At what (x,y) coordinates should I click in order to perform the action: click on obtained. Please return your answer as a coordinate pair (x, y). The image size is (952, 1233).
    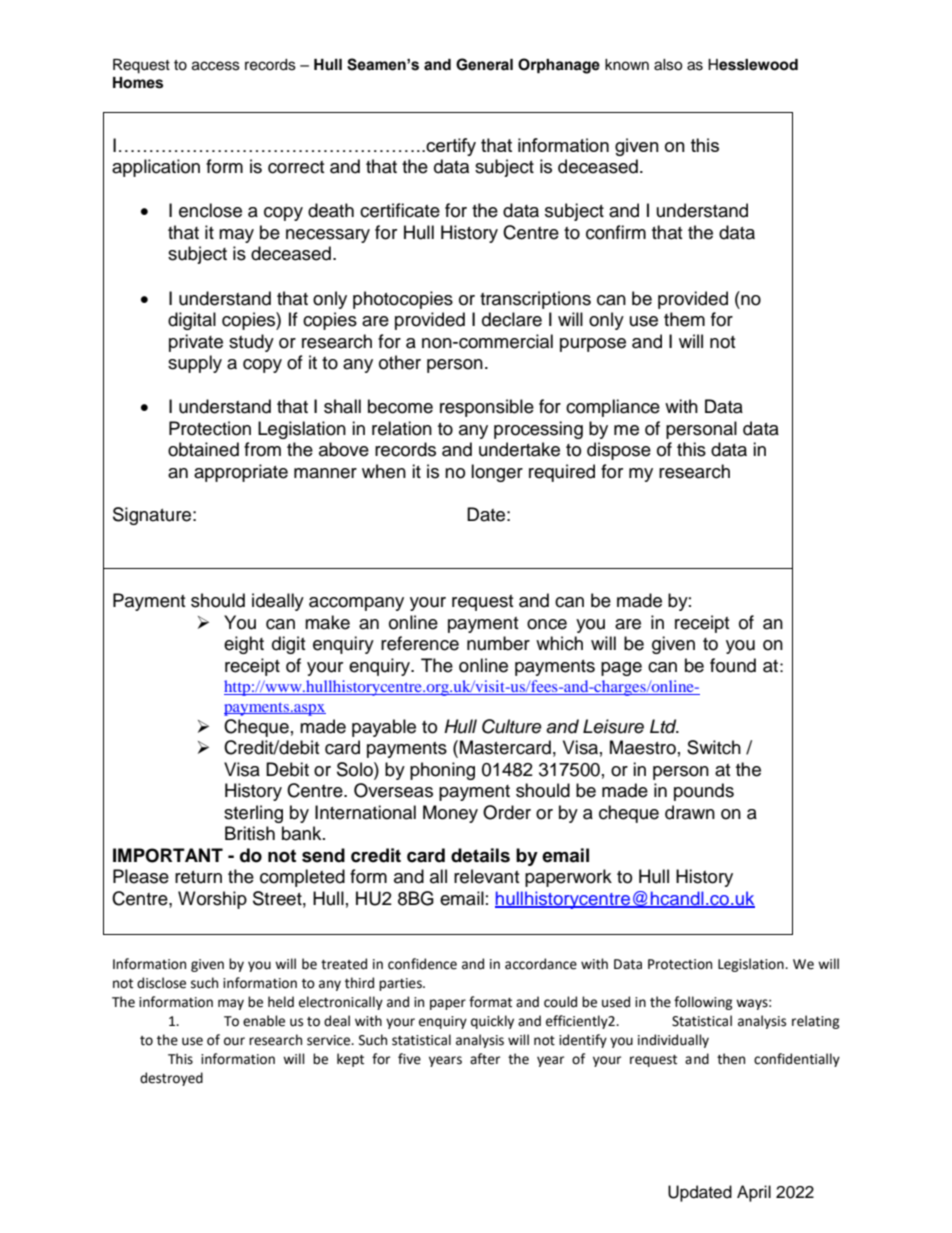
    Looking at the image, I should click on (203, 449).
